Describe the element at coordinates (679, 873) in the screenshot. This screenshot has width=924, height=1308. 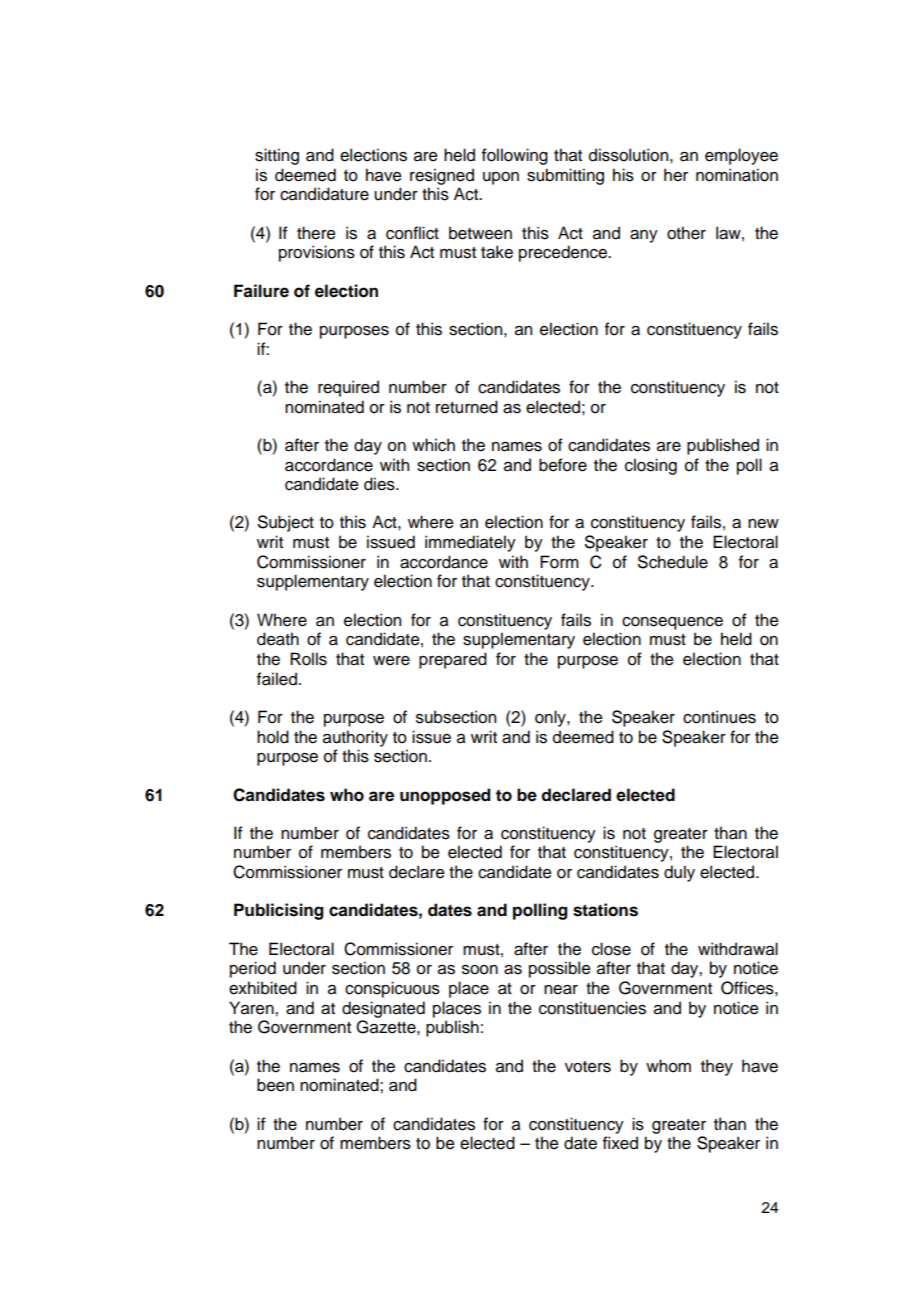
I see `duly` at that location.
